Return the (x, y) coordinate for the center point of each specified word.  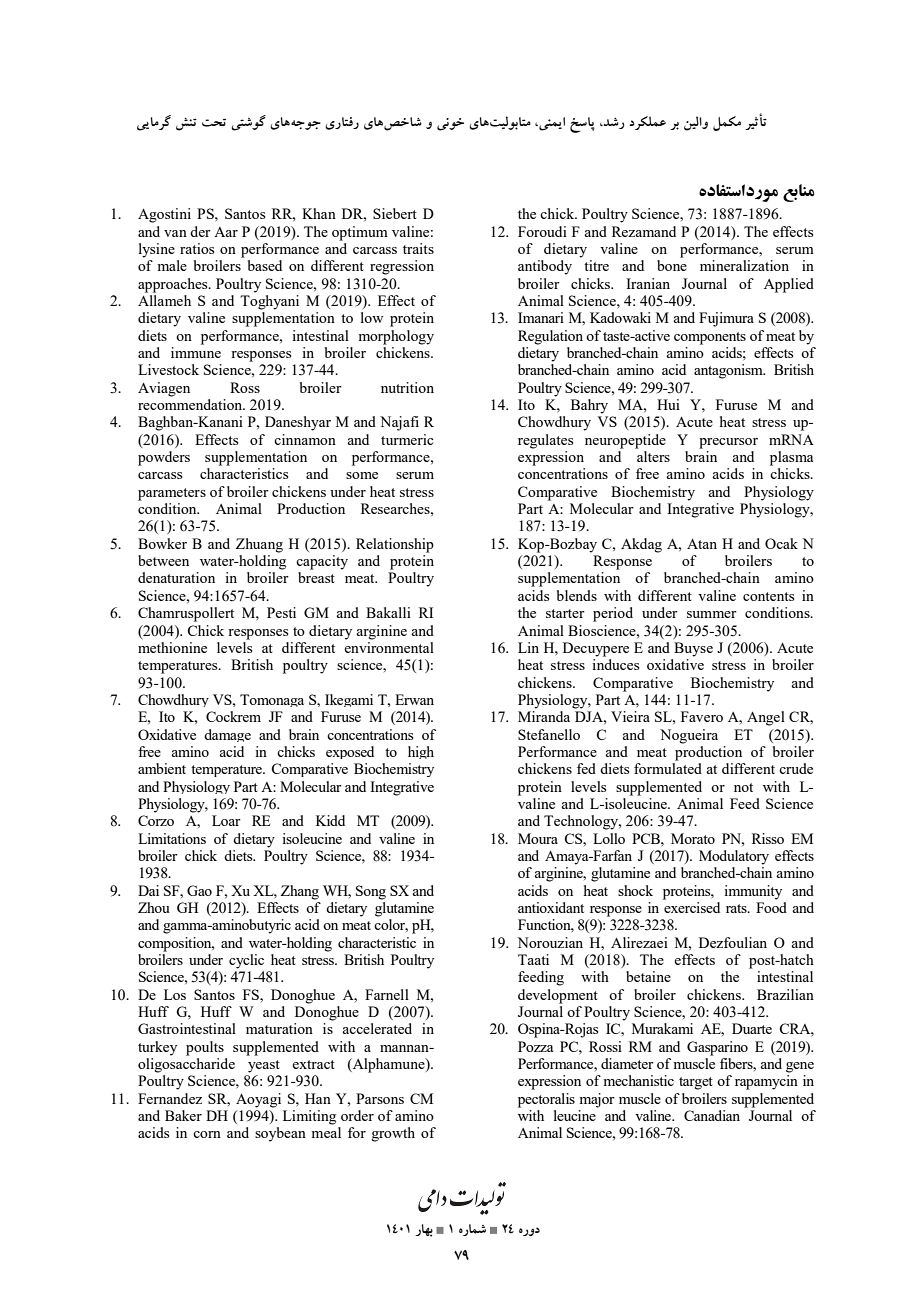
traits (418, 248)
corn (207, 1134)
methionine (172, 647)
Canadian (712, 1115)
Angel (766, 718)
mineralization (744, 265)
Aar (226, 232)
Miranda (544, 716)
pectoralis (546, 1100)
